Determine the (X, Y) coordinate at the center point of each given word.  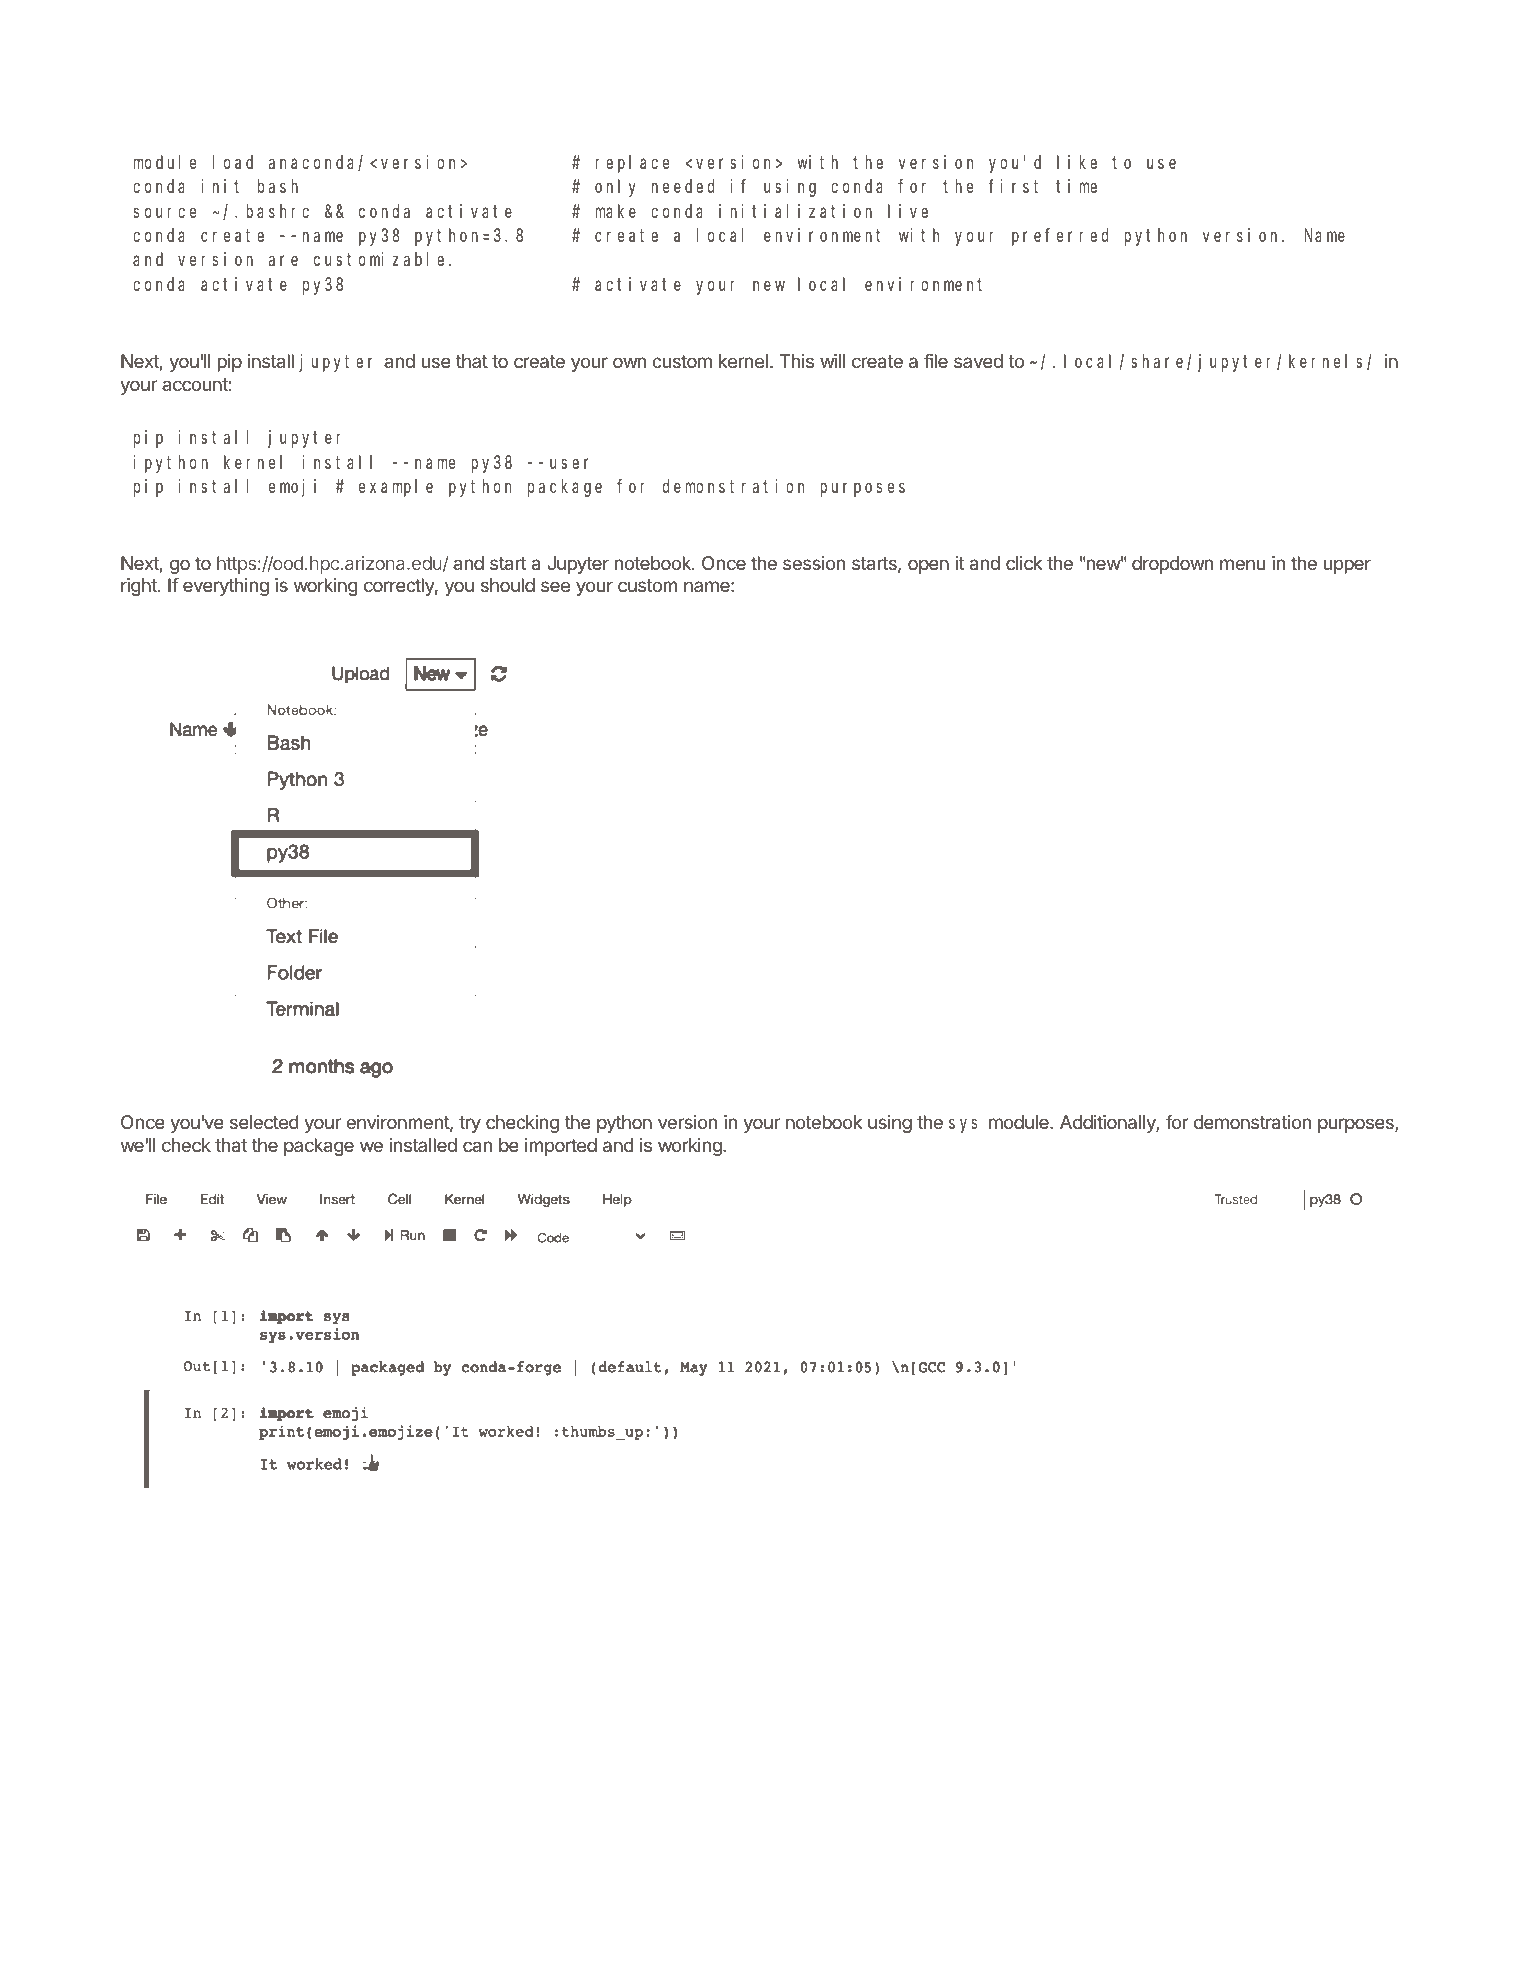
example (396, 488)
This (797, 361)
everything (226, 587)
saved (978, 361)
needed (683, 186)
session (814, 563)
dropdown (1172, 565)
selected (264, 1122)
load (233, 162)
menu (1242, 564)
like (1077, 162)
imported (561, 1147)
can (477, 1146)
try (470, 1124)
